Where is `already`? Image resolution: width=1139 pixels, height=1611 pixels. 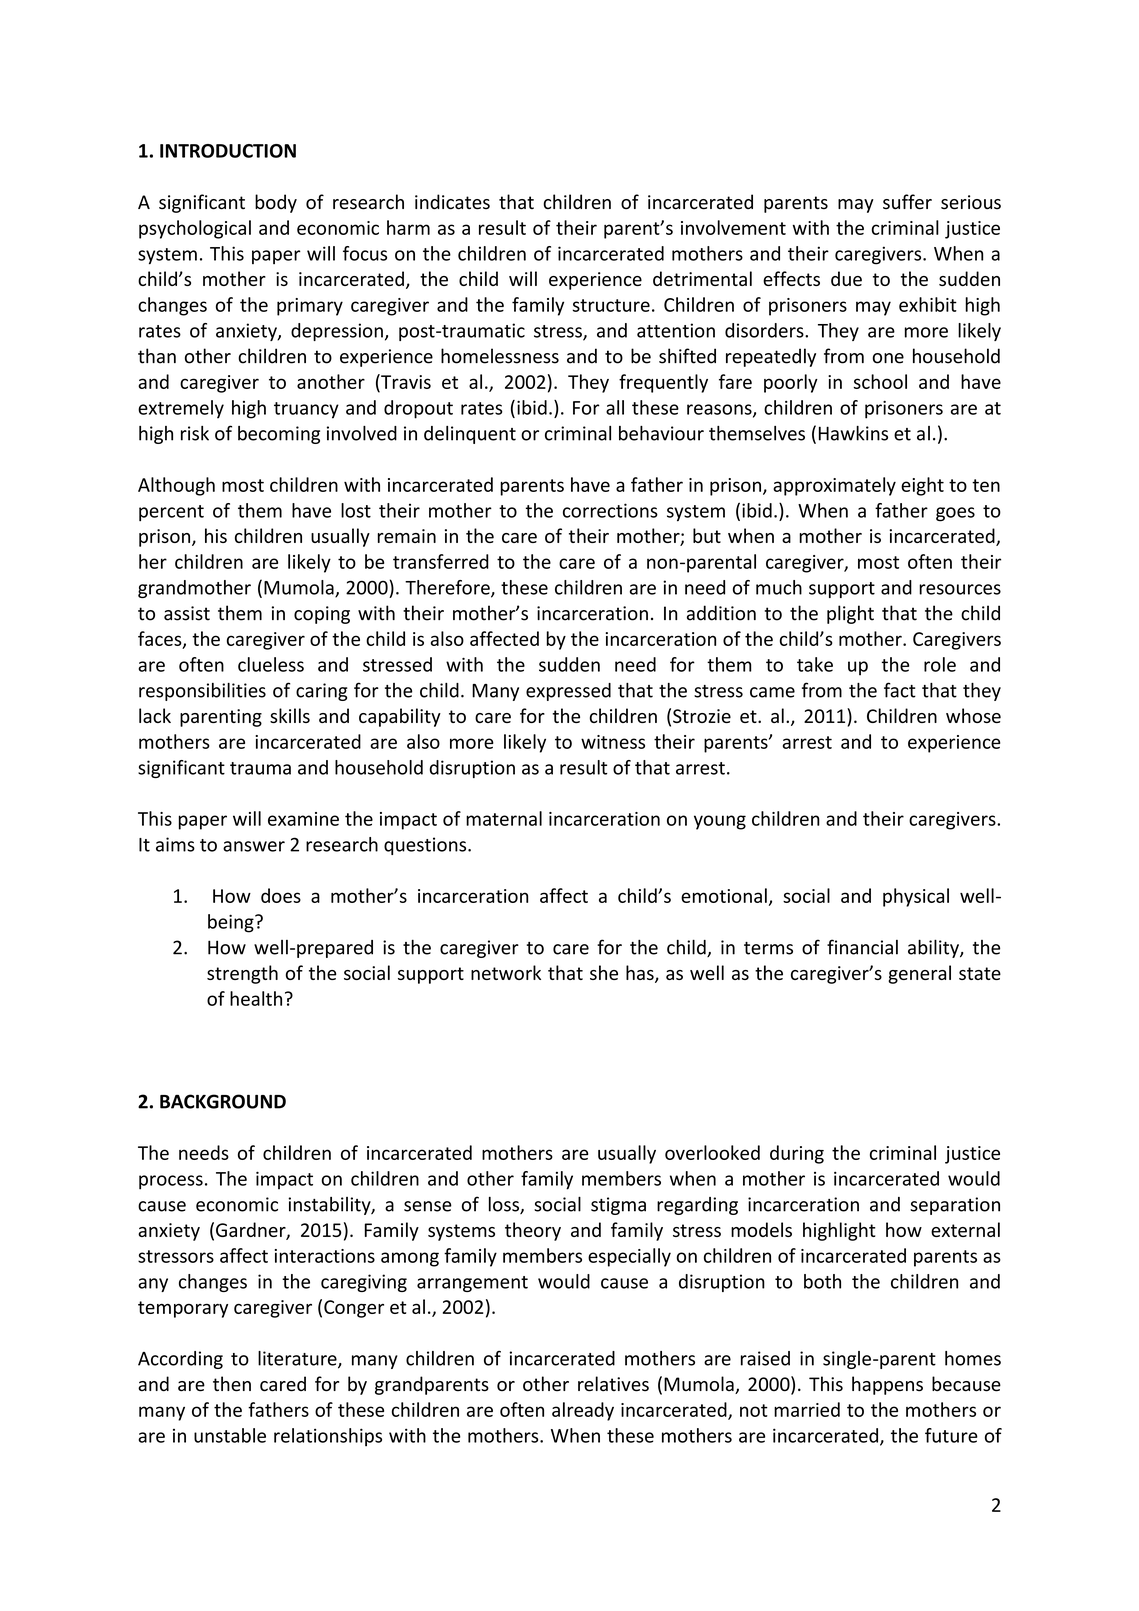
already is located at coordinates (583, 1411).
